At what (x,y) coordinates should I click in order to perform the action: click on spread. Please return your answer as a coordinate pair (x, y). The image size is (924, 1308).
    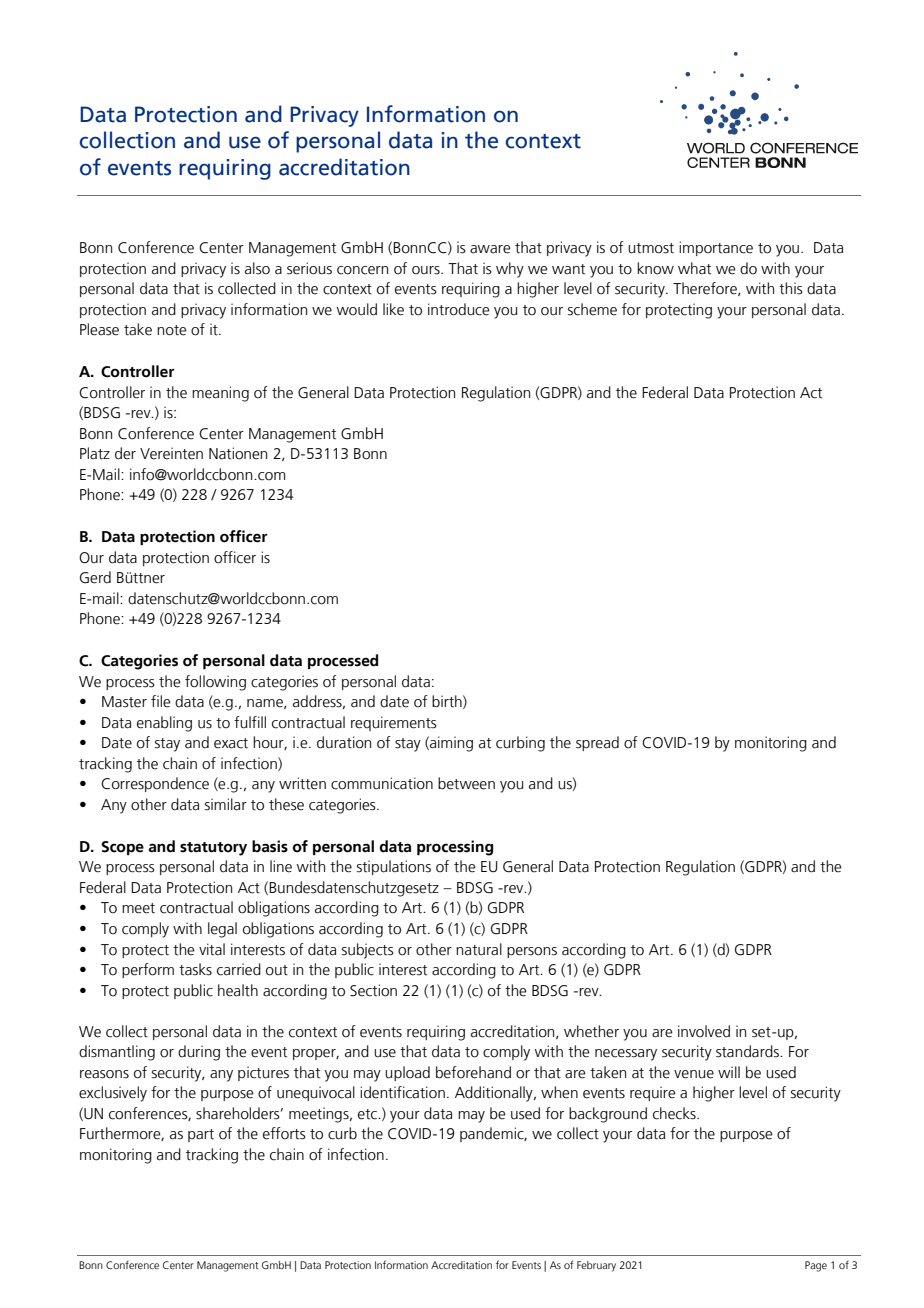
    Looking at the image, I should click on (597, 743).
